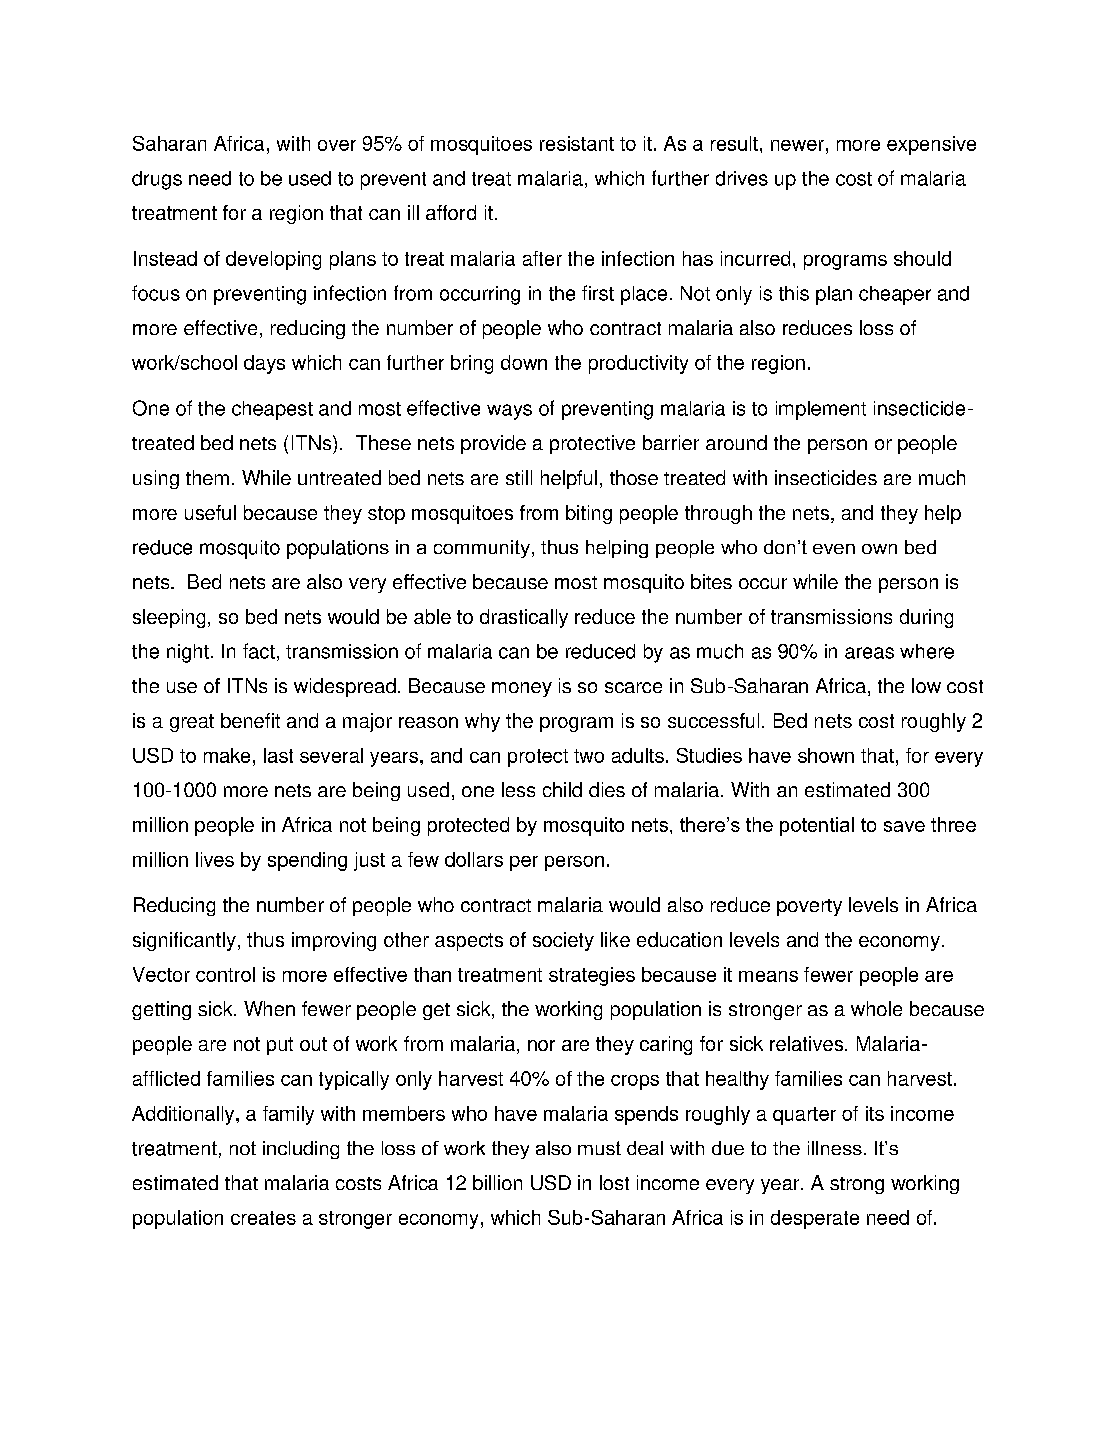 This page has width=1119, height=1448. What do you see at coordinates (562, 789) in the page?
I see `child` at bounding box center [562, 789].
